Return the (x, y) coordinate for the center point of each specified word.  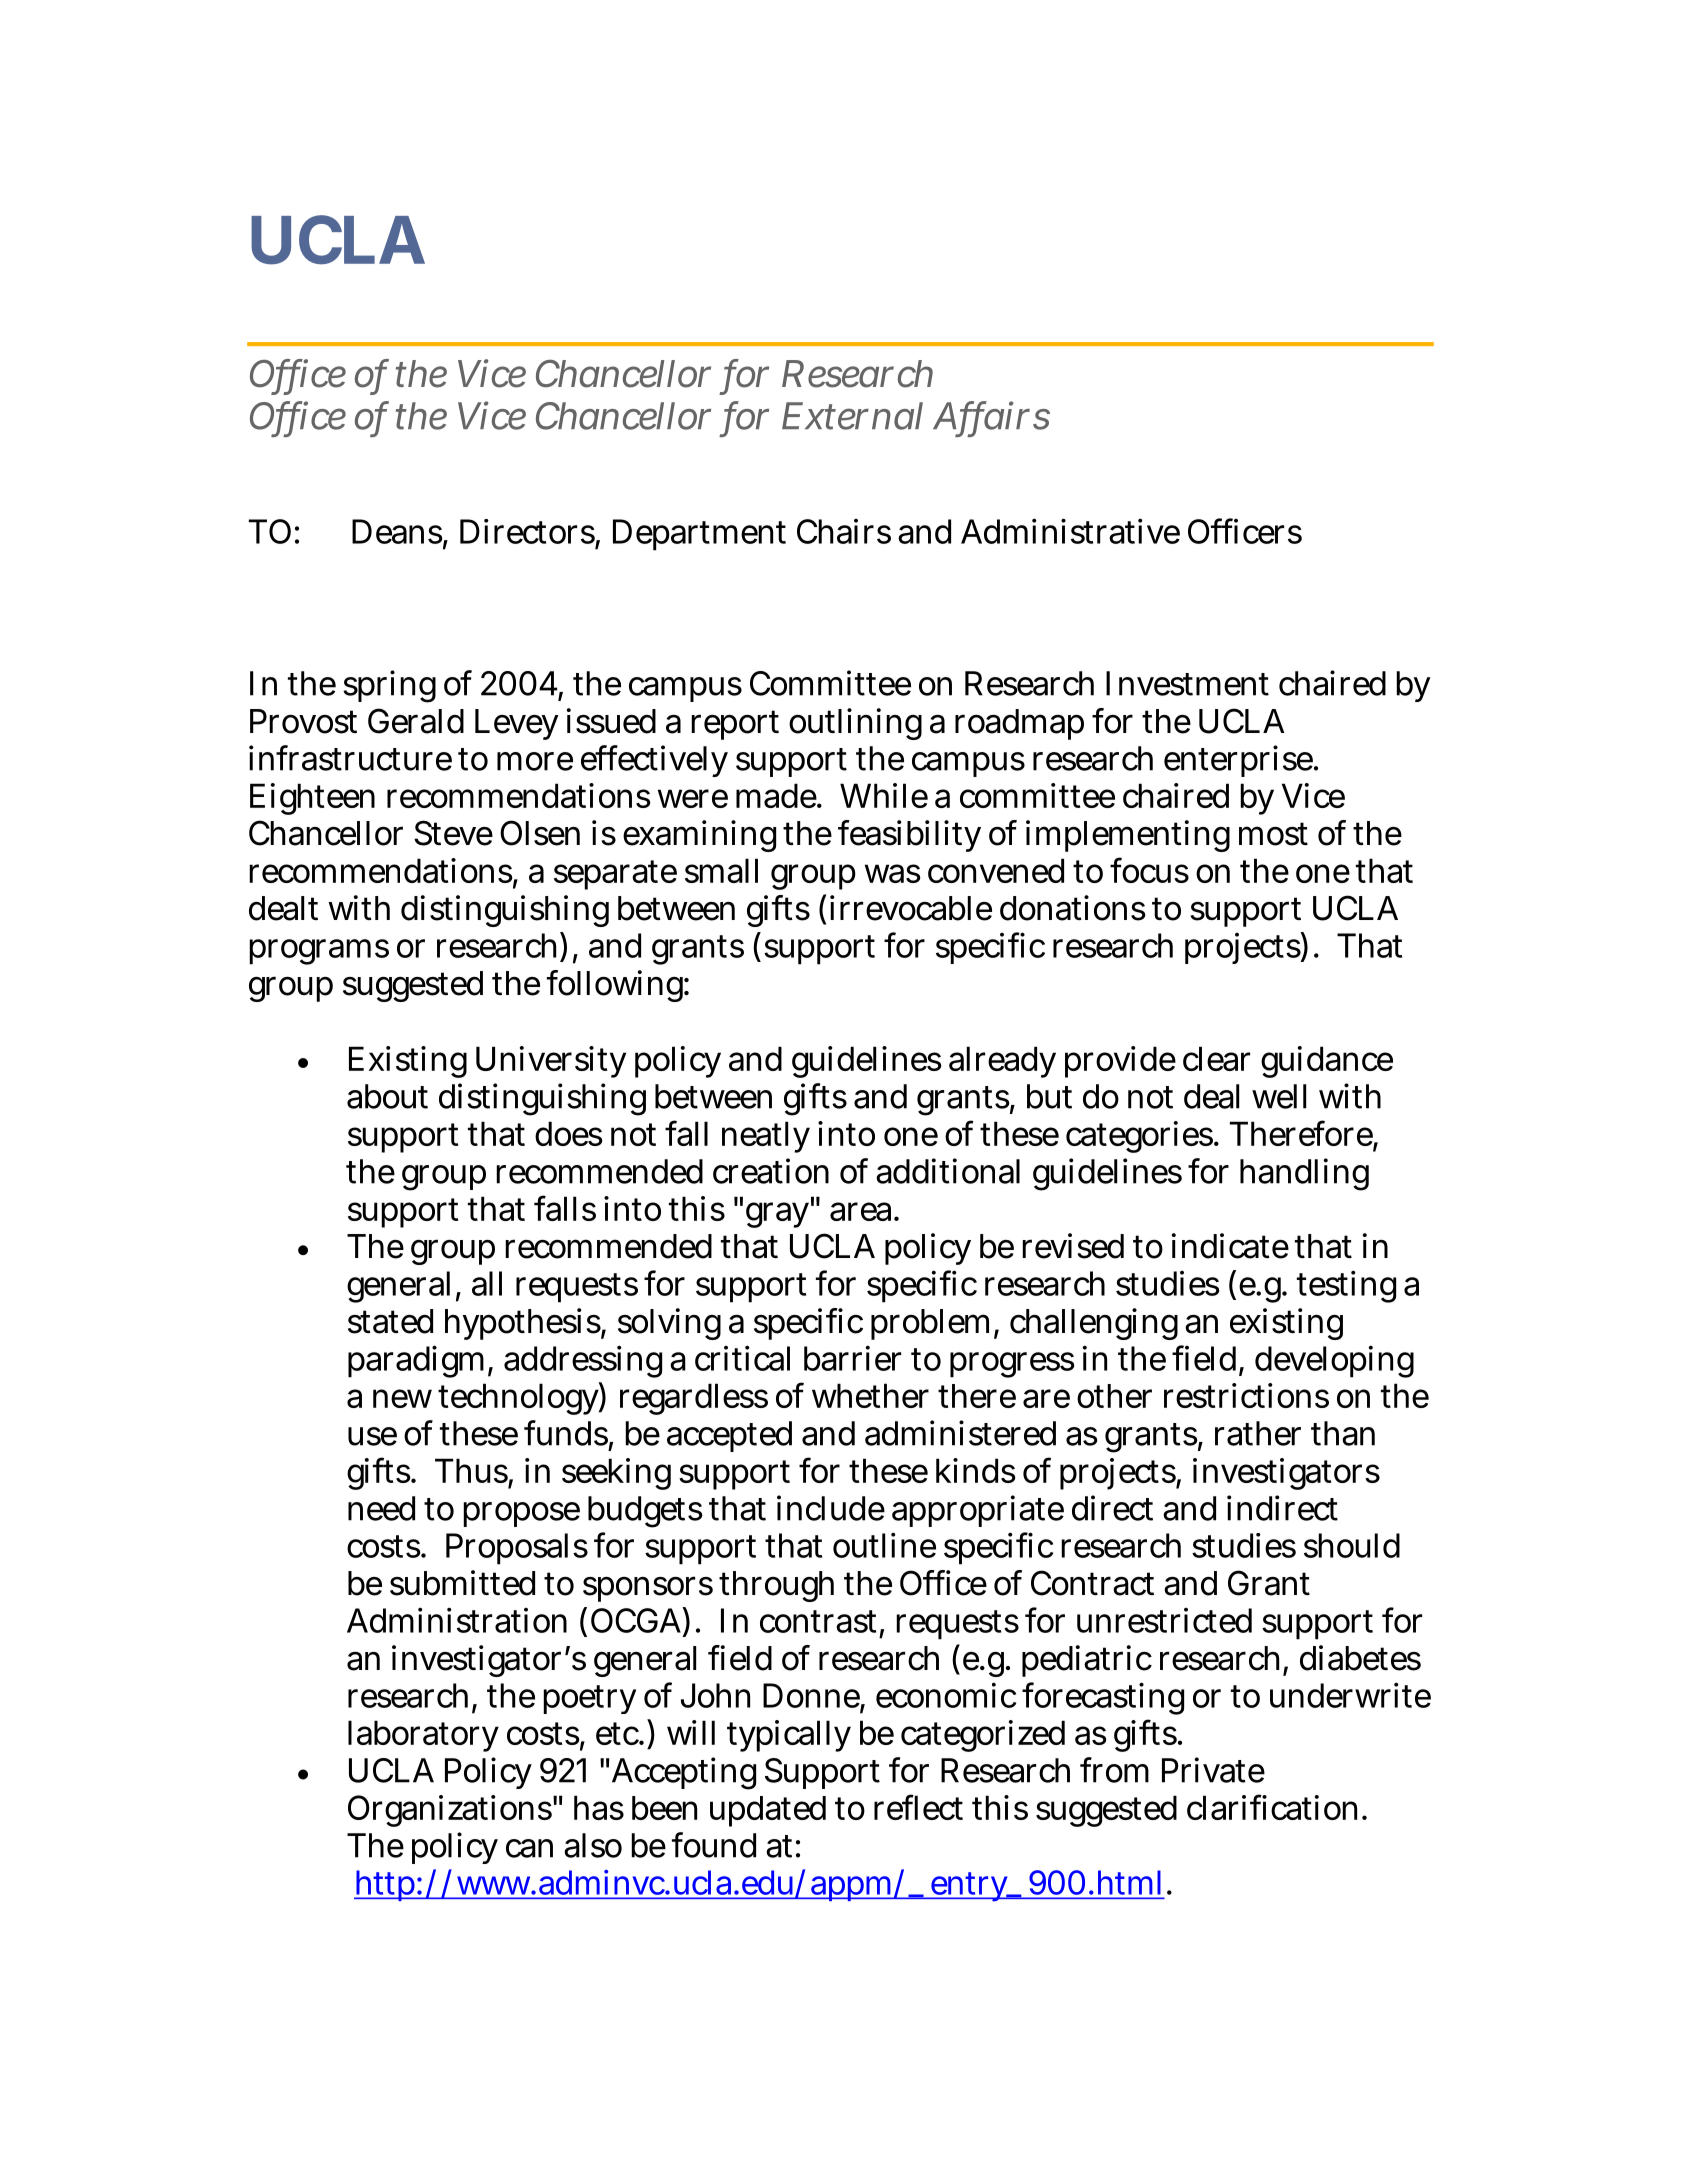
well (1279, 1096)
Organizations (450, 1811)
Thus (472, 1472)
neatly (766, 1137)
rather (1258, 1433)
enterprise (1239, 761)
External (852, 416)
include (831, 1508)
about (387, 1096)
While (884, 795)
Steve (453, 833)
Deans (398, 532)
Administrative (1070, 531)
